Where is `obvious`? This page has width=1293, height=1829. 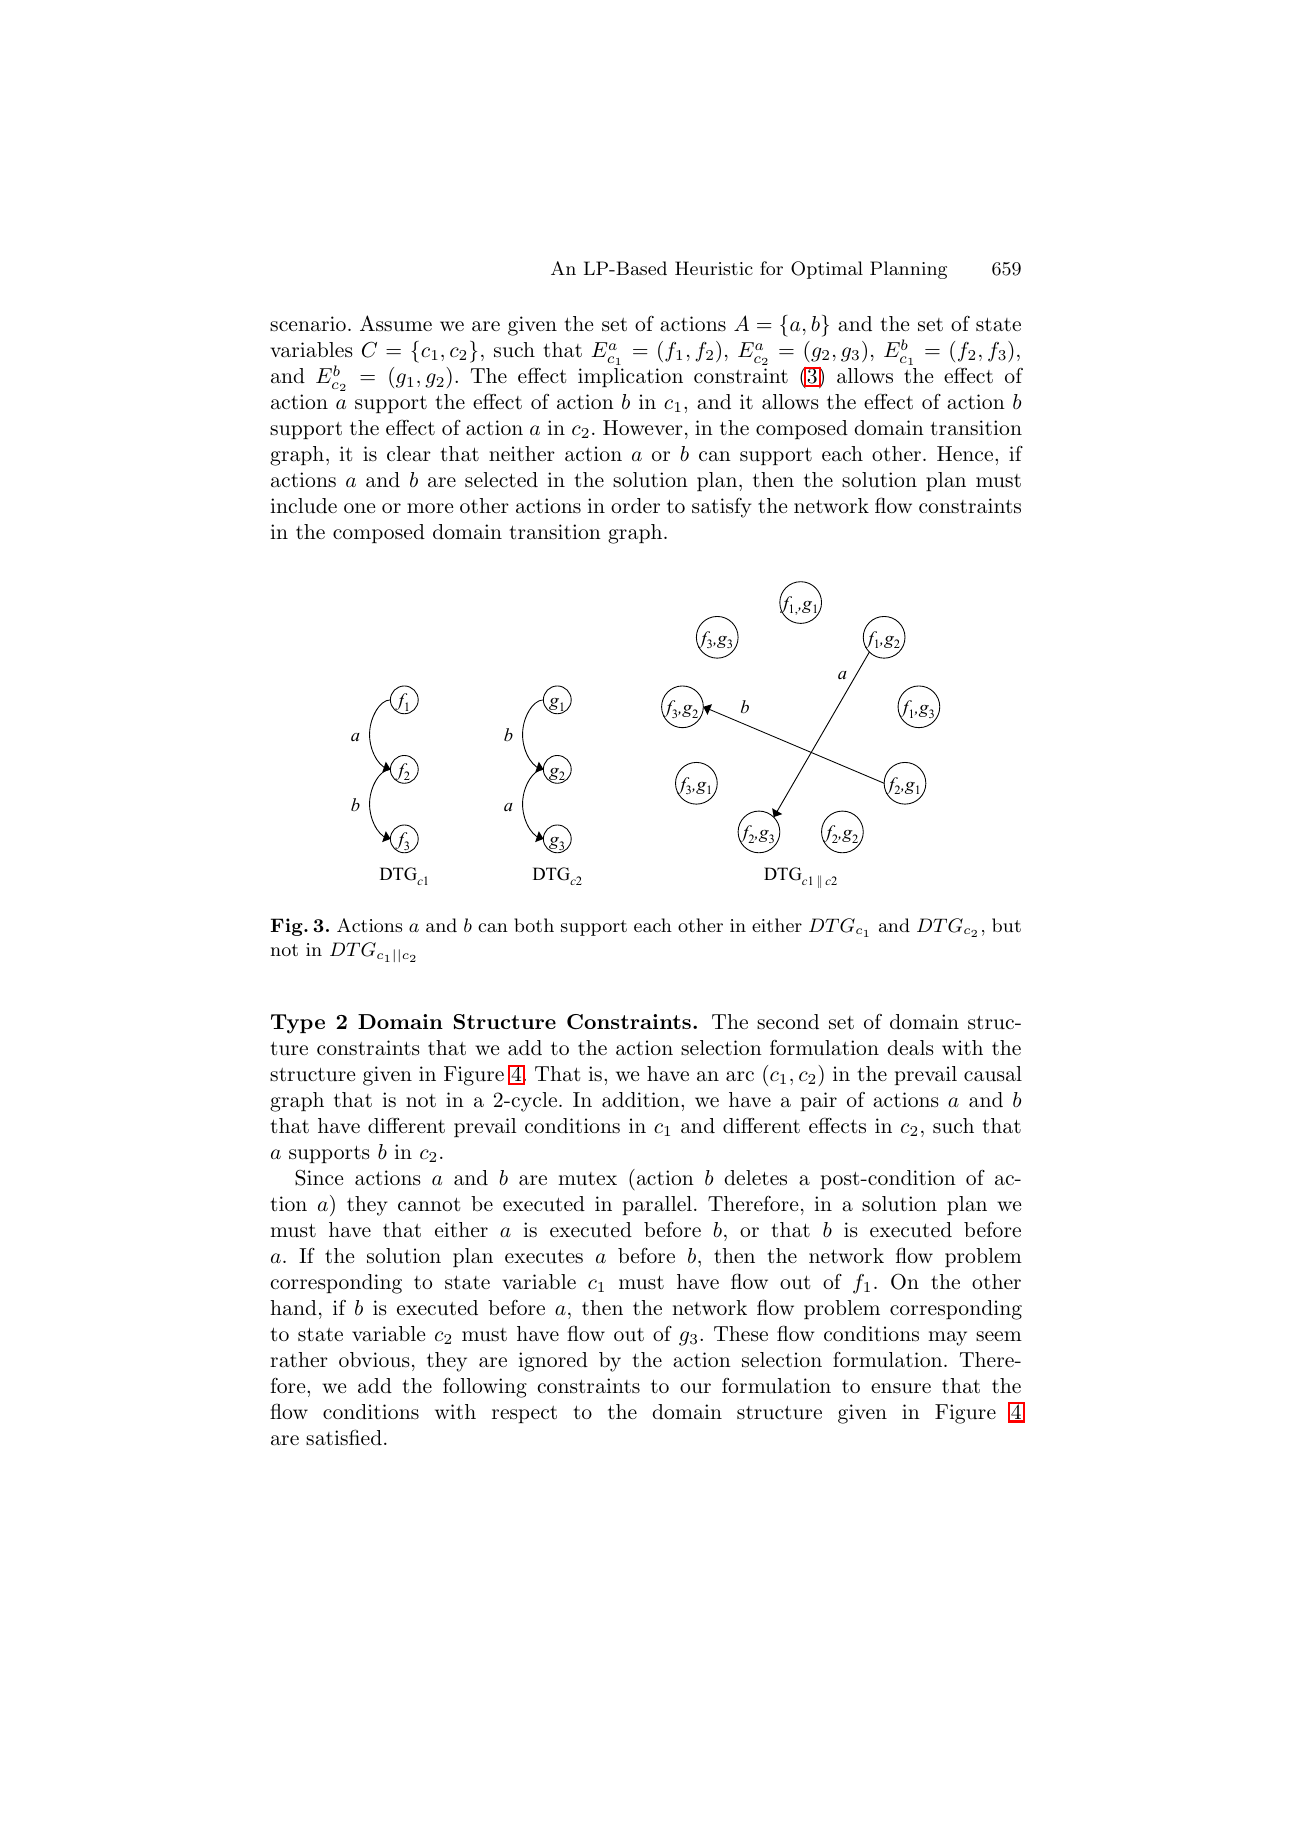 obvious is located at coordinates (374, 1360).
